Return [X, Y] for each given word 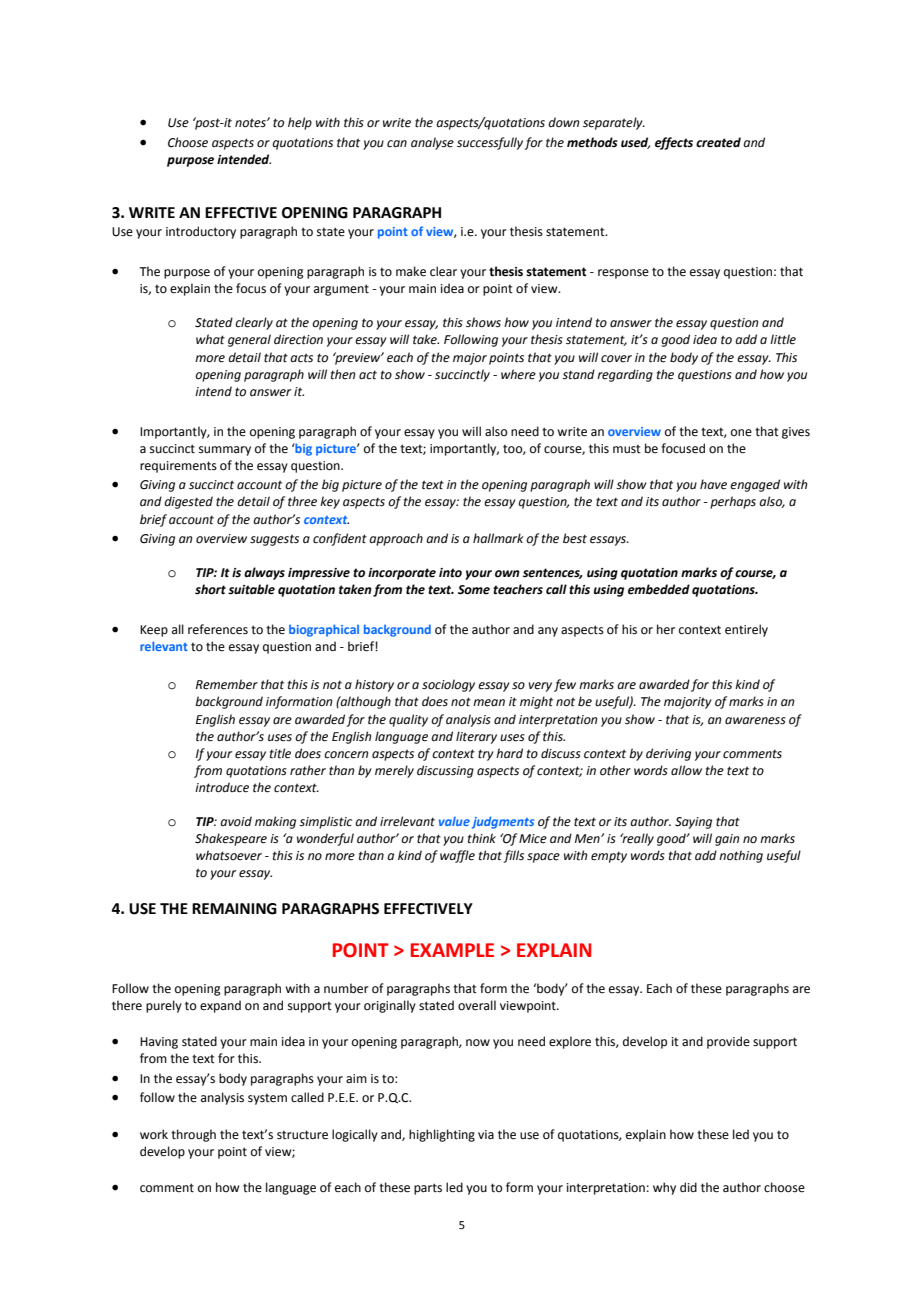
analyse [432, 143]
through [193, 1135]
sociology [448, 685]
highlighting [442, 1135]
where [518, 374]
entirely [746, 630]
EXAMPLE [452, 950]
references [218, 629]
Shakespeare [231, 839]
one [741, 433]
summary [225, 451]
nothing [741, 856]
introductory [201, 232]
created [718, 142]
